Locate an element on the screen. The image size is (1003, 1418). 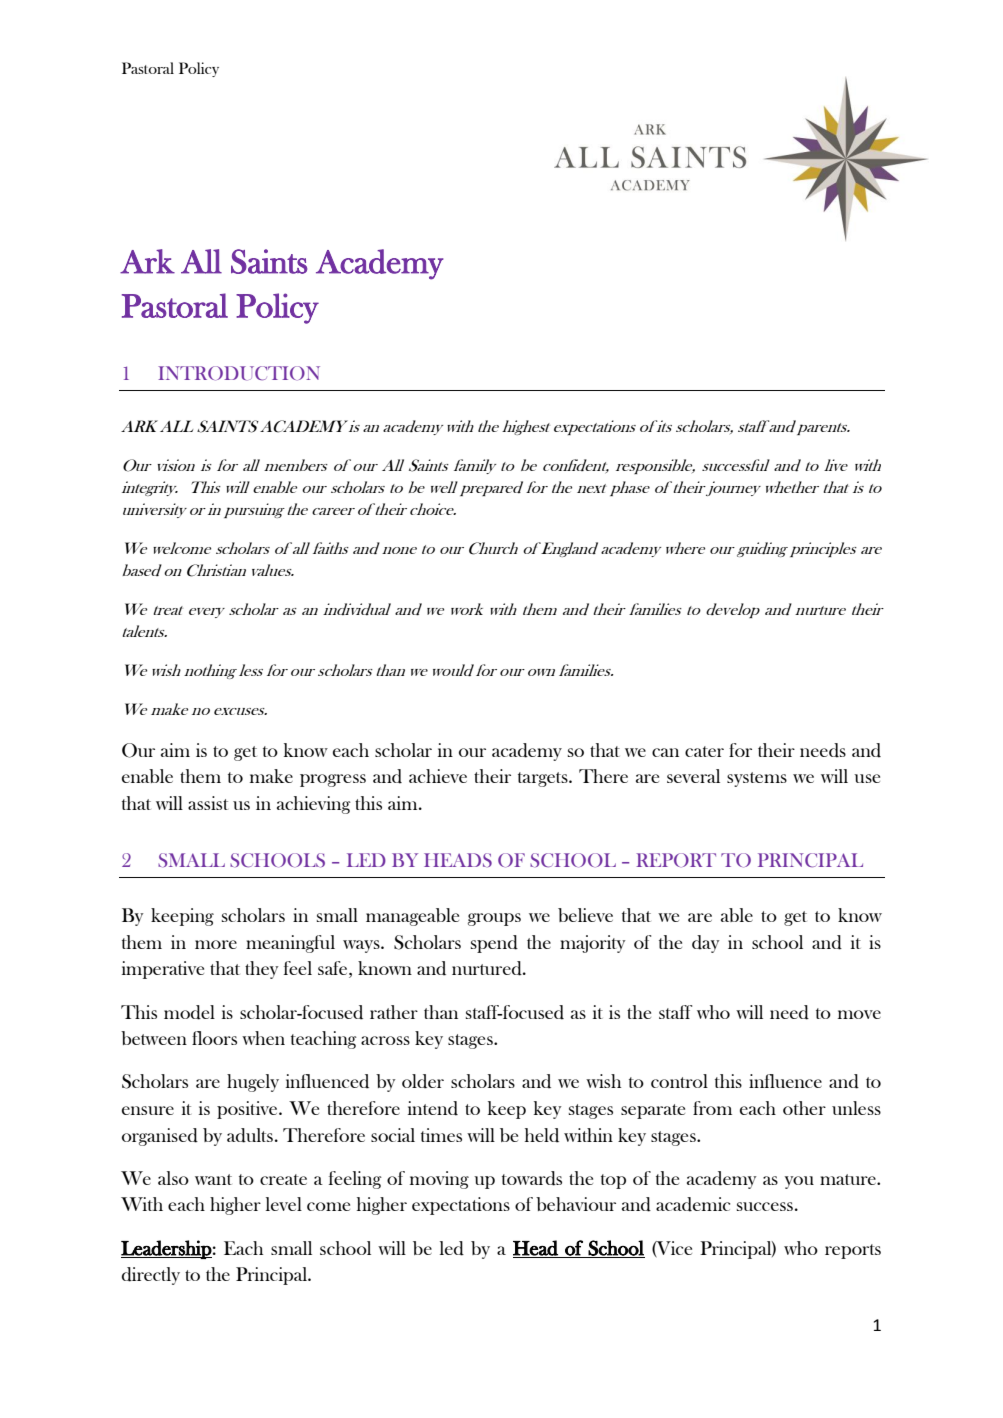
assist is located at coordinates (208, 803).
